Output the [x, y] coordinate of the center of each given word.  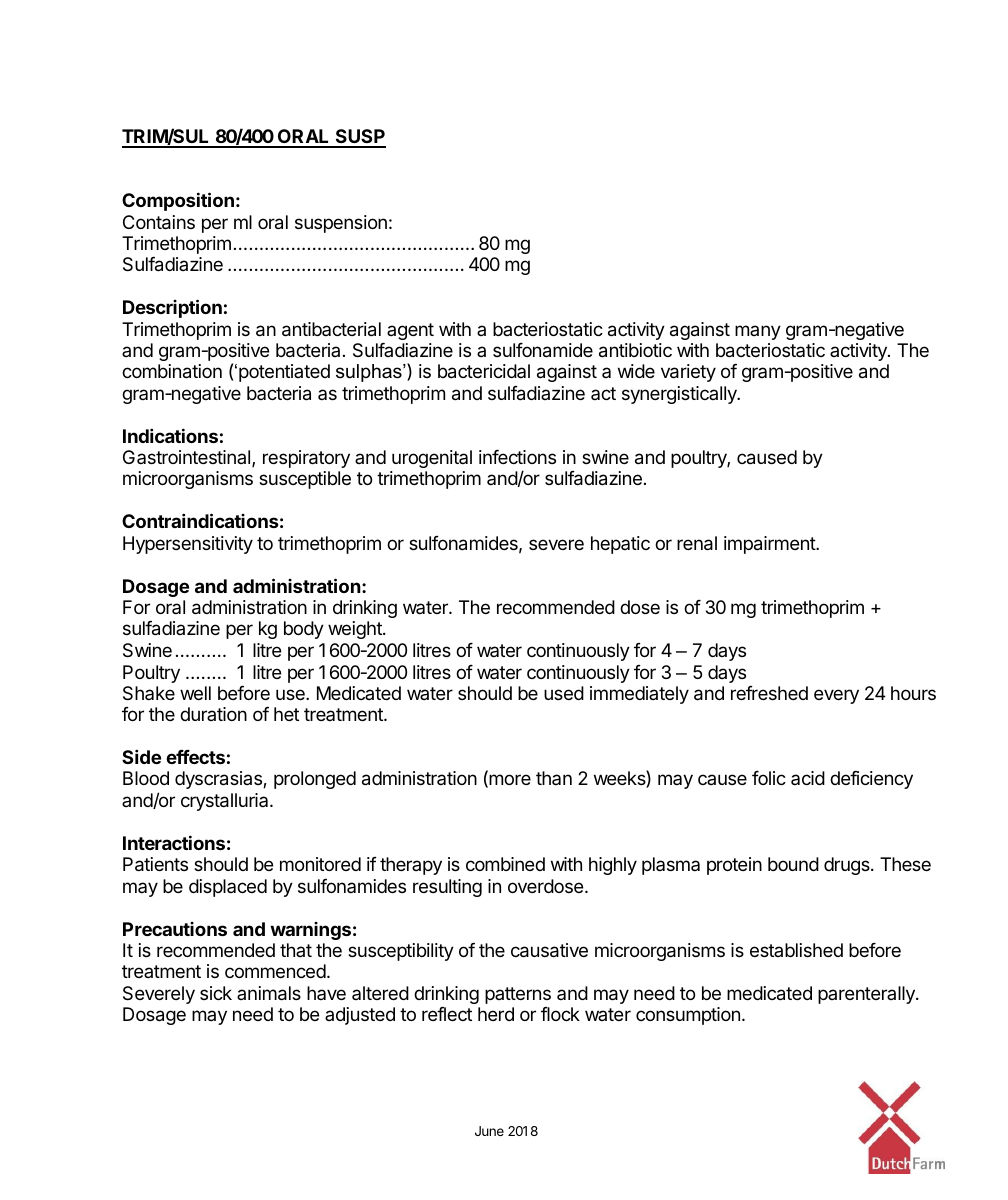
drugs [848, 866]
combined [505, 864]
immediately [639, 695]
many [758, 332]
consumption [688, 1016]
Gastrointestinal [188, 458]
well [195, 693]
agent [410, 331]
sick [216, 993]
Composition [178, 201]
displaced [228, 888]
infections [517, 456]
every [836, 696]
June [489, 1131]
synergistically [680, 395]
